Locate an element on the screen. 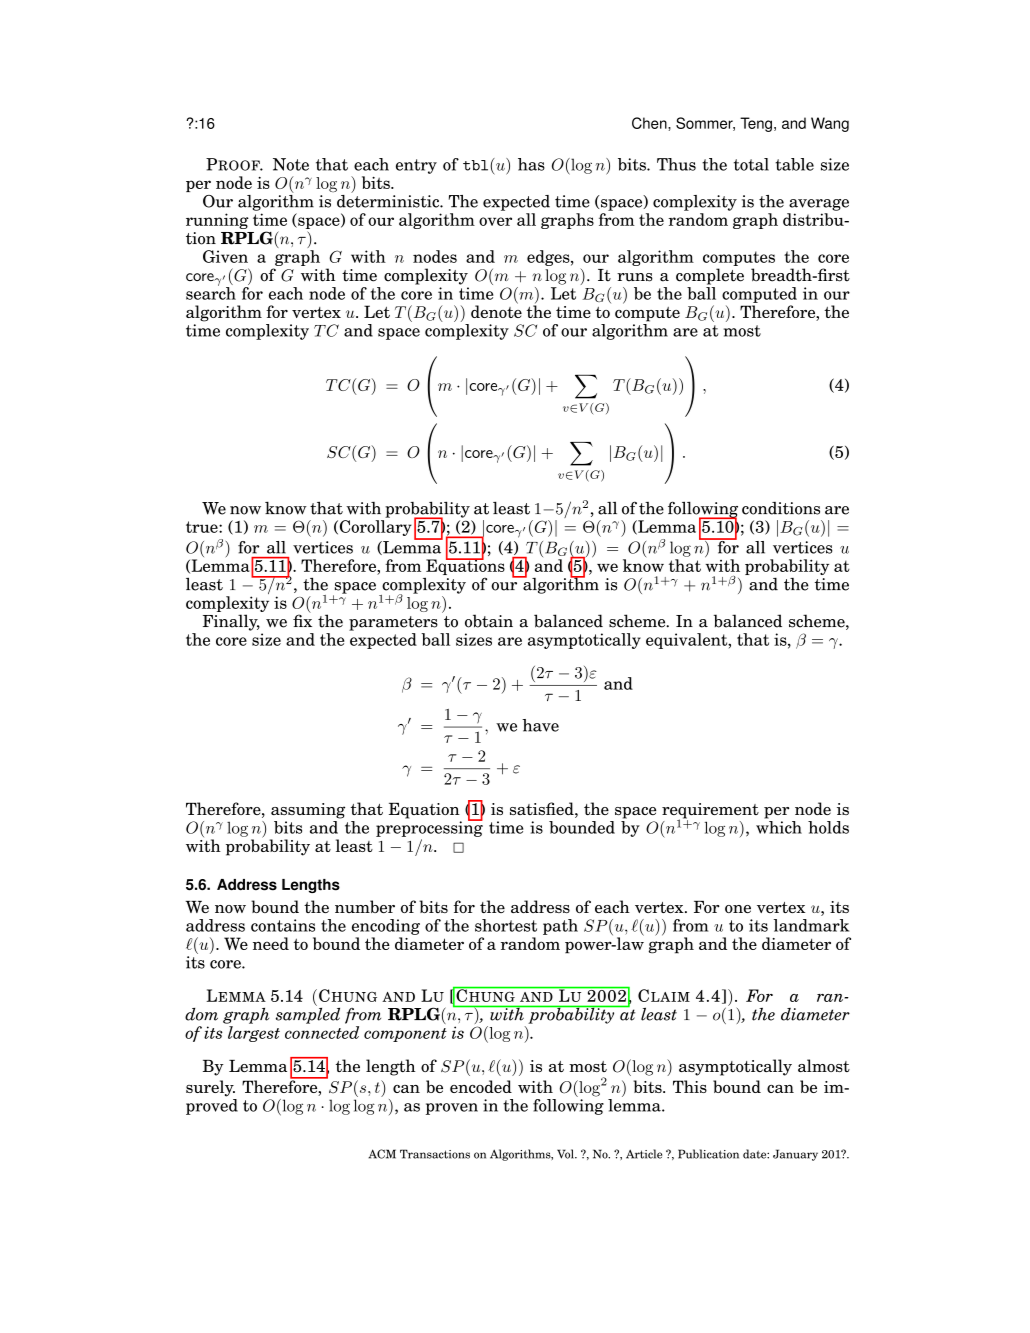 This screenshot has height=1333, width=1030. running is located at coordinates (217, 221).
